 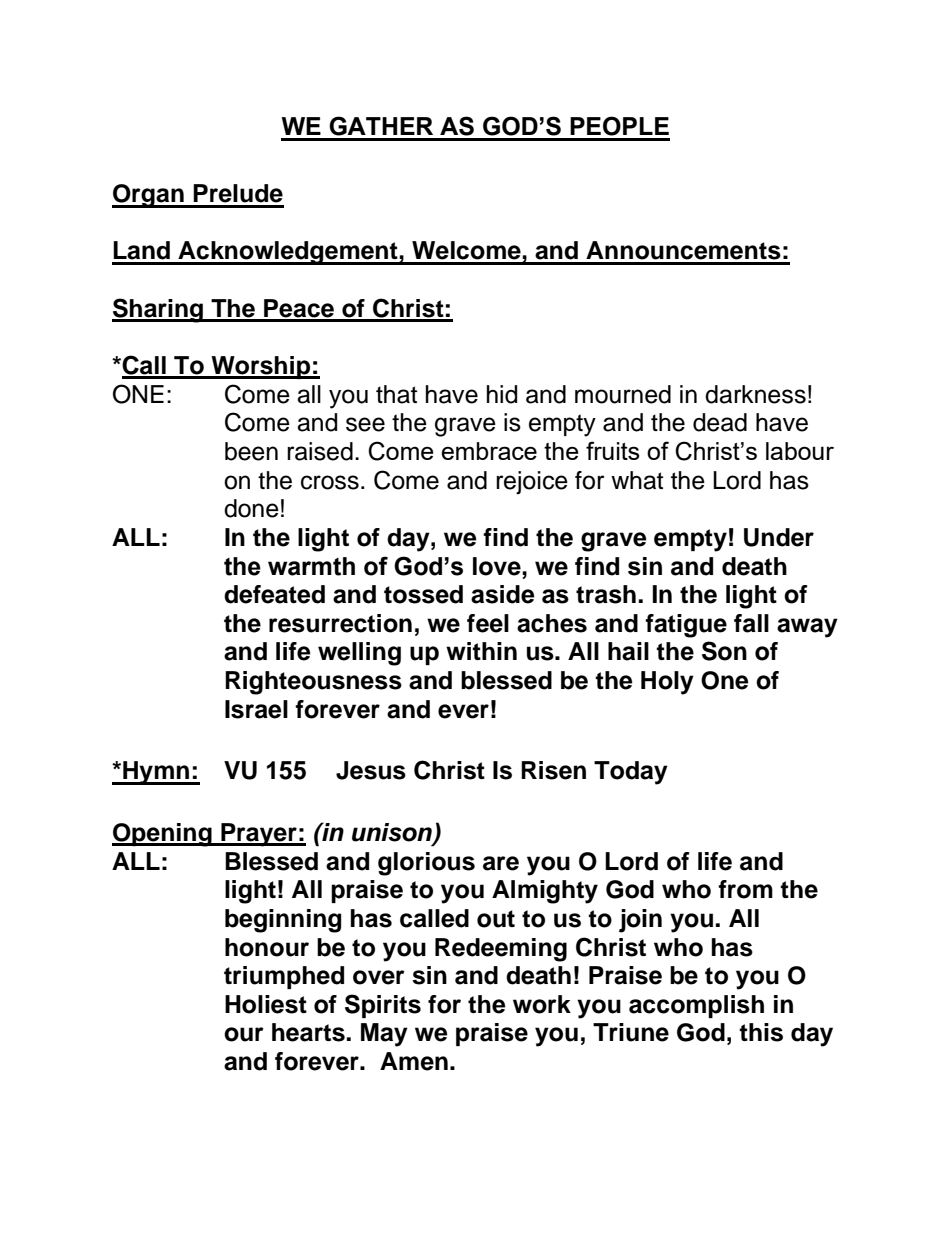 I want to click on darkness, so click(x=755, y=394).
